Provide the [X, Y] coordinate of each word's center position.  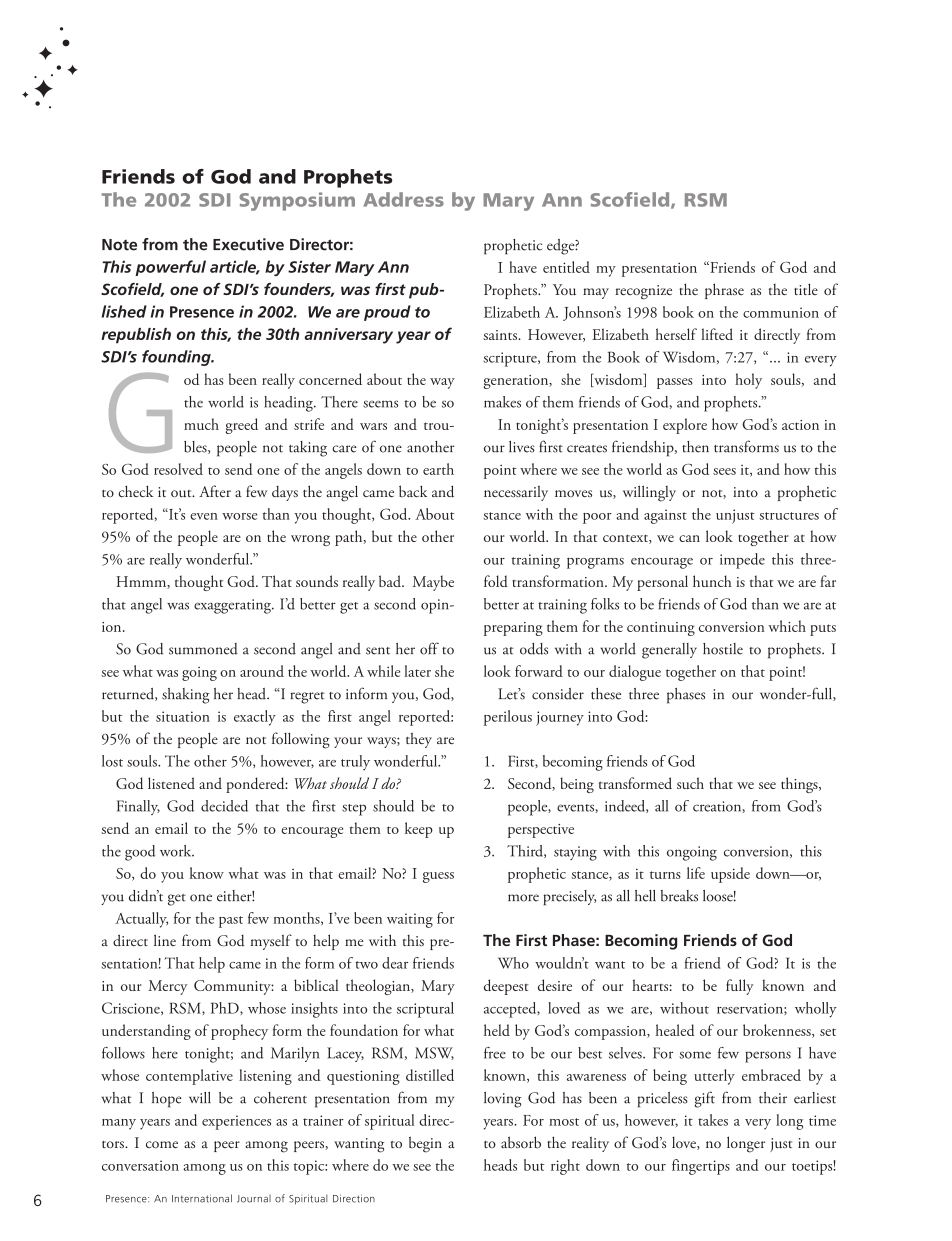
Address [403, 199]
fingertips [701, 1167]
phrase [724, 291]
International [202, 1198]
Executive [248, 244]
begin [425, 1144]
